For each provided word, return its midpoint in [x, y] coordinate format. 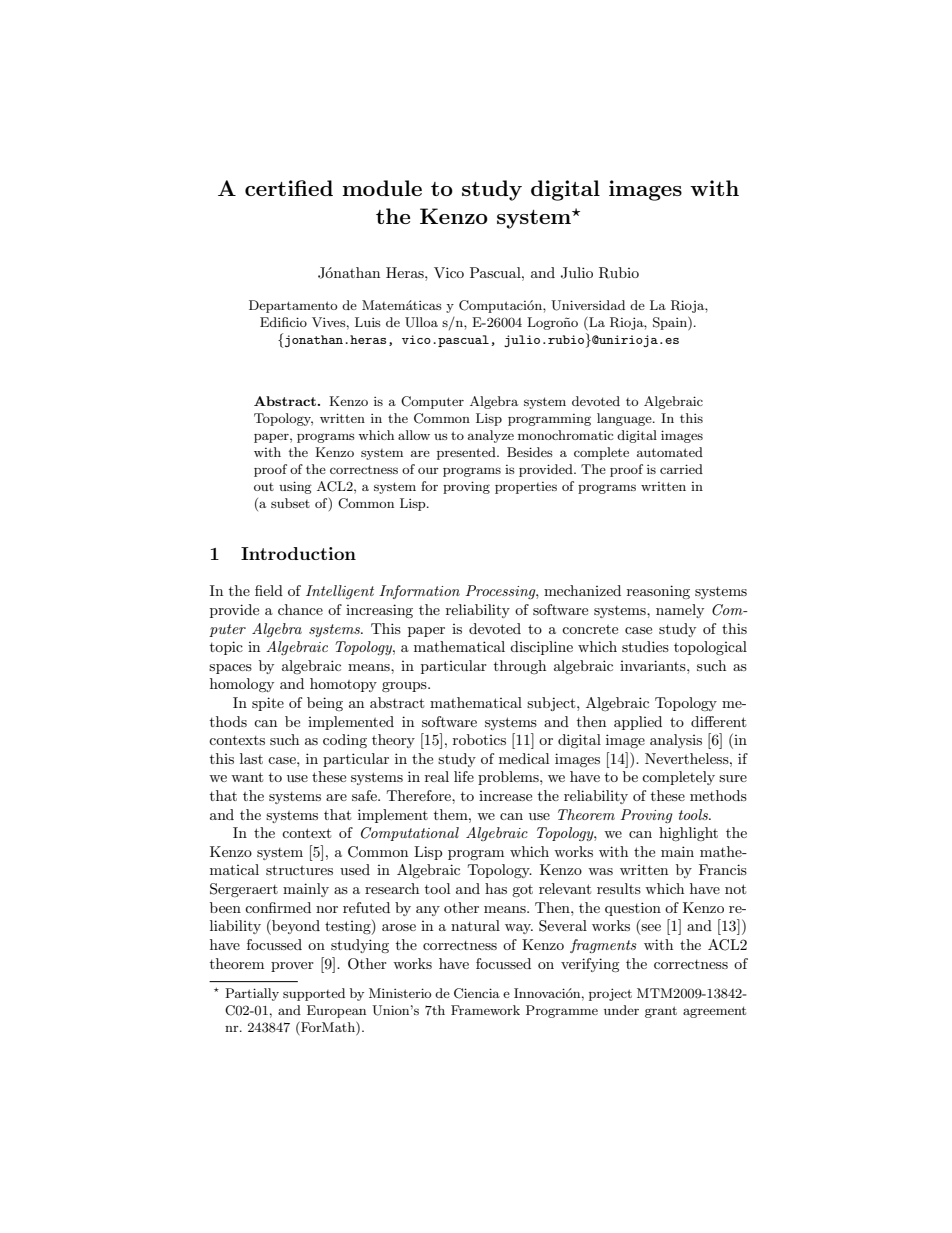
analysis [676, 741]
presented [467, 453]
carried [681, 469]
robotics [479, 739]
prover [292, 967]
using [295, 487]
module [382, 188]
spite [268, 704]
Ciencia [477, 993]
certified [289, 188]
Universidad [588, 305]
